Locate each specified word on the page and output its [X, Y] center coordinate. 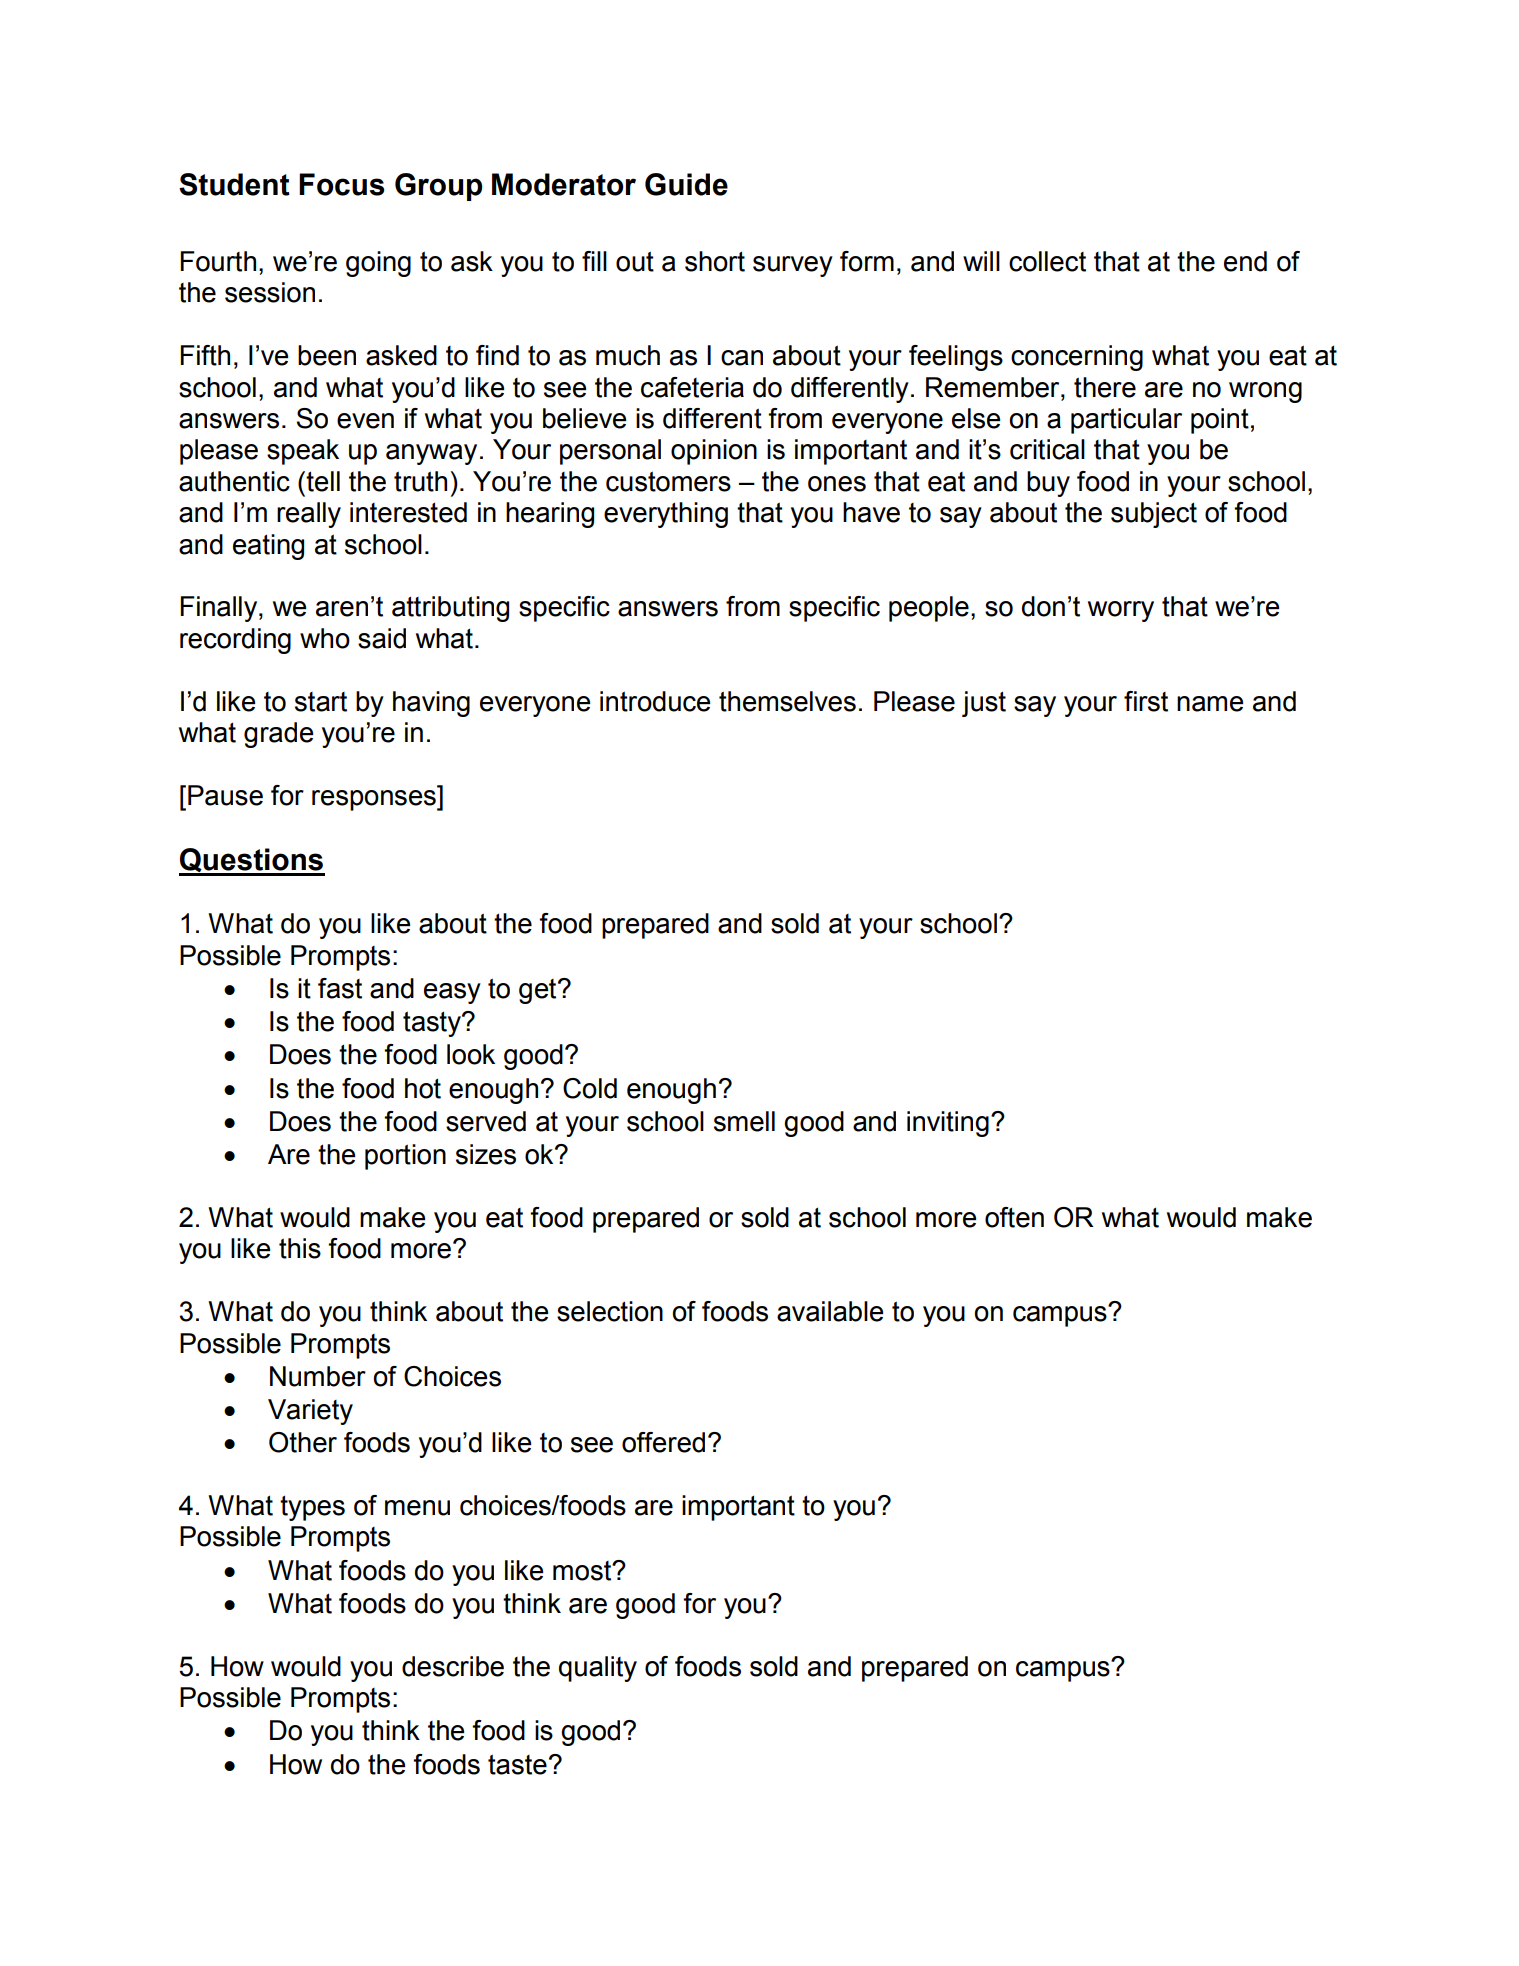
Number [318, 1376]
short [715, 261]
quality [598, 1669]
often [1014, 1217]
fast [340, 988]
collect [1047, 261]
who [325, 638]
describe [453, 1666]
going [378, 264]
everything [666, 515]
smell [744, 1121]
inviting [948, 1124]
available [830, 1311]
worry [1121, 611]
